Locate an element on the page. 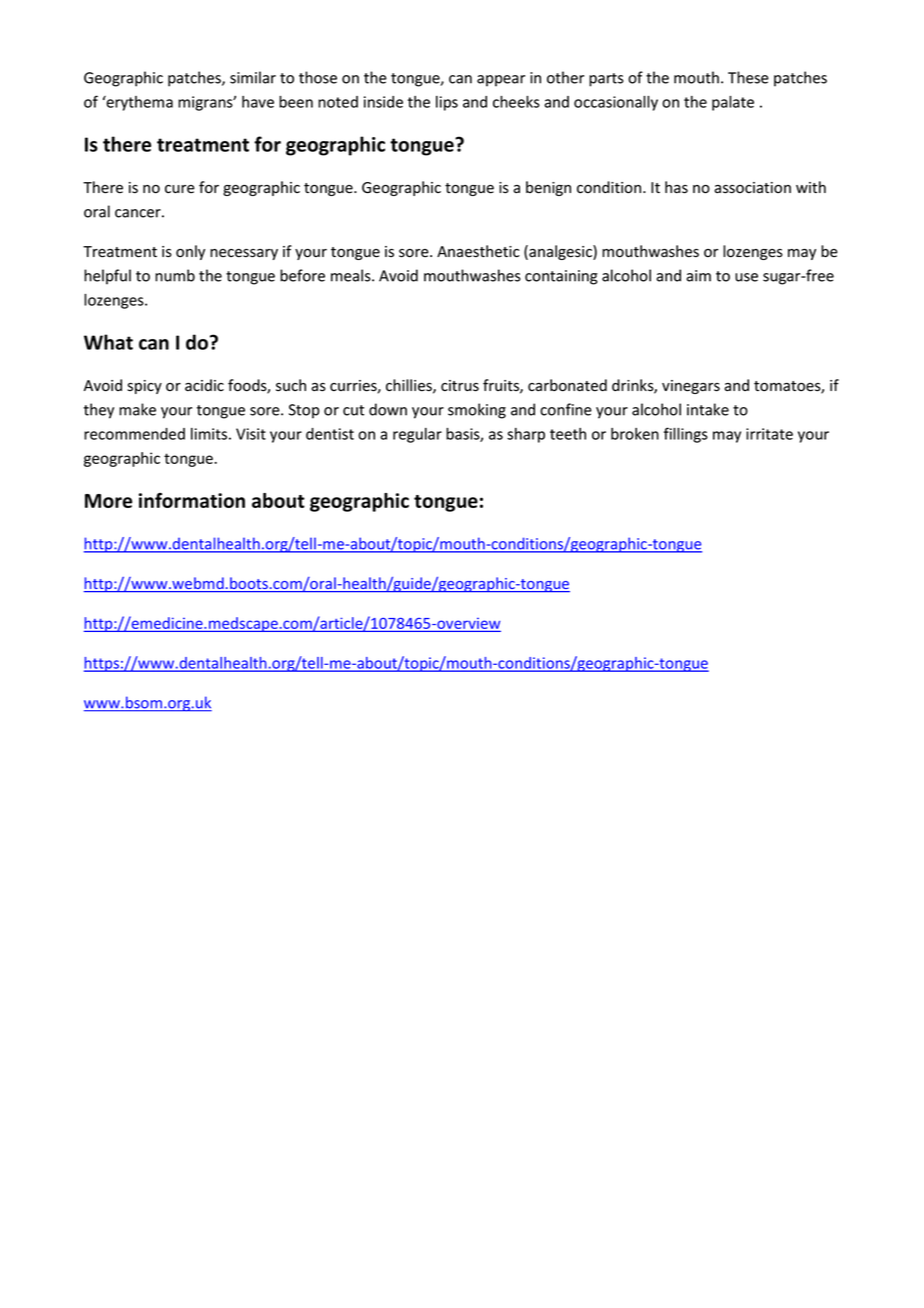  palate is located at coordinates (733, 103).
